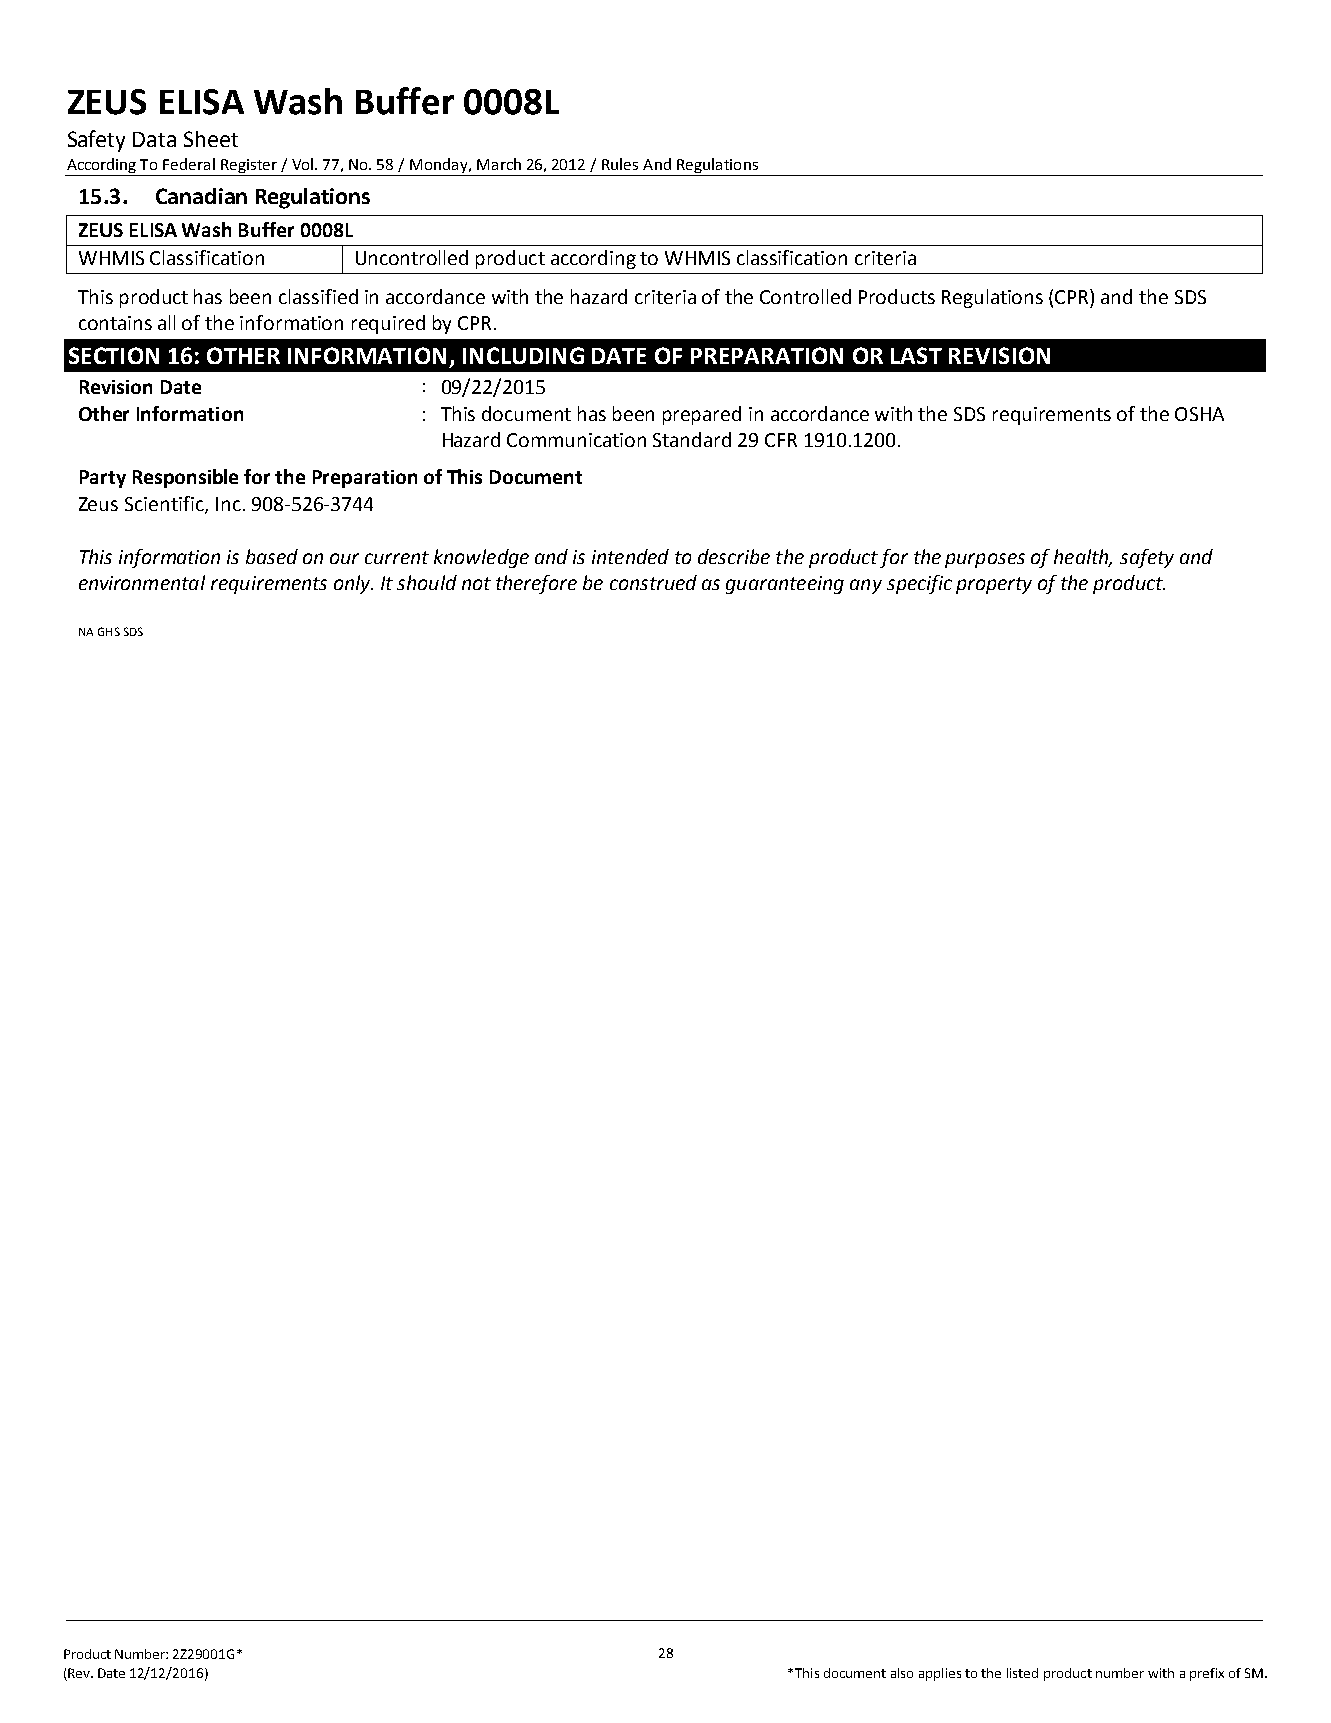 The image size is (1331, 1723). I want to click on construed, so click(653, 582).
